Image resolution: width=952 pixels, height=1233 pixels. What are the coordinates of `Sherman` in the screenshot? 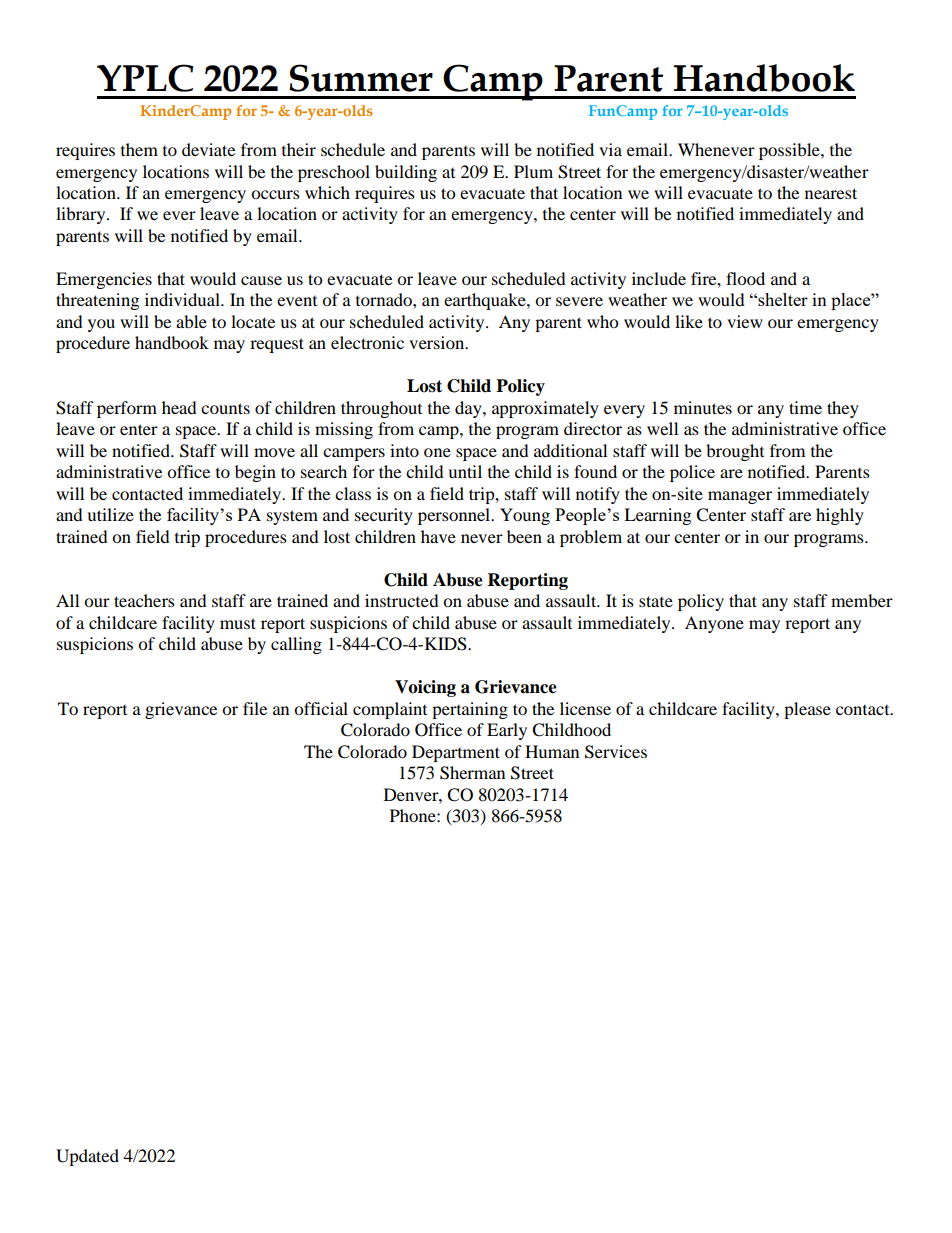 It's located at (472, 773).
